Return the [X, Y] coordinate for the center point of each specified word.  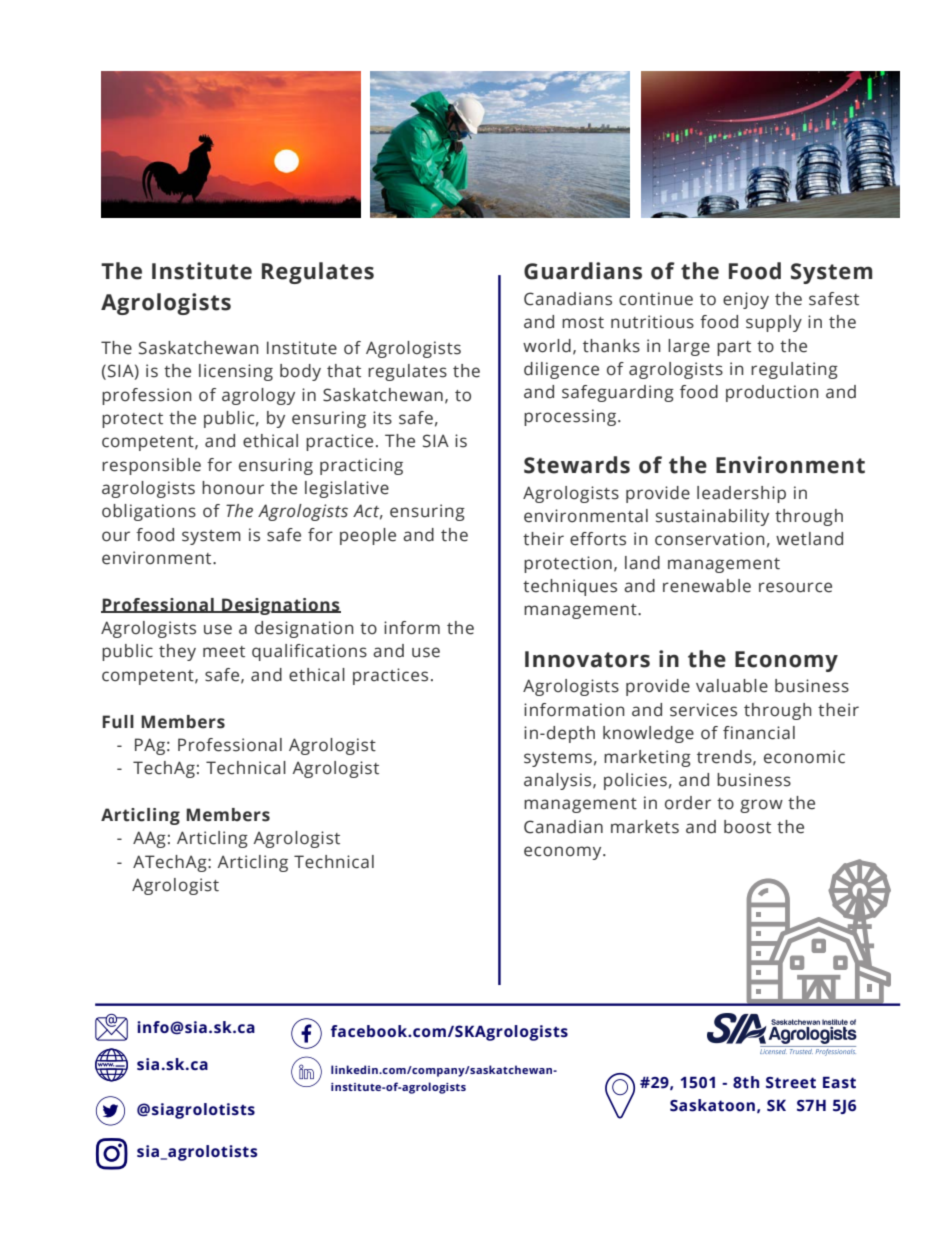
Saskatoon [712, 1105]
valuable [732, 686]
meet [224, 652]
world [547, 346]
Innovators [587, 659]
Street [791, 1083]
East [839, 1082]
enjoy [746, 300]
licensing [236, 372]
